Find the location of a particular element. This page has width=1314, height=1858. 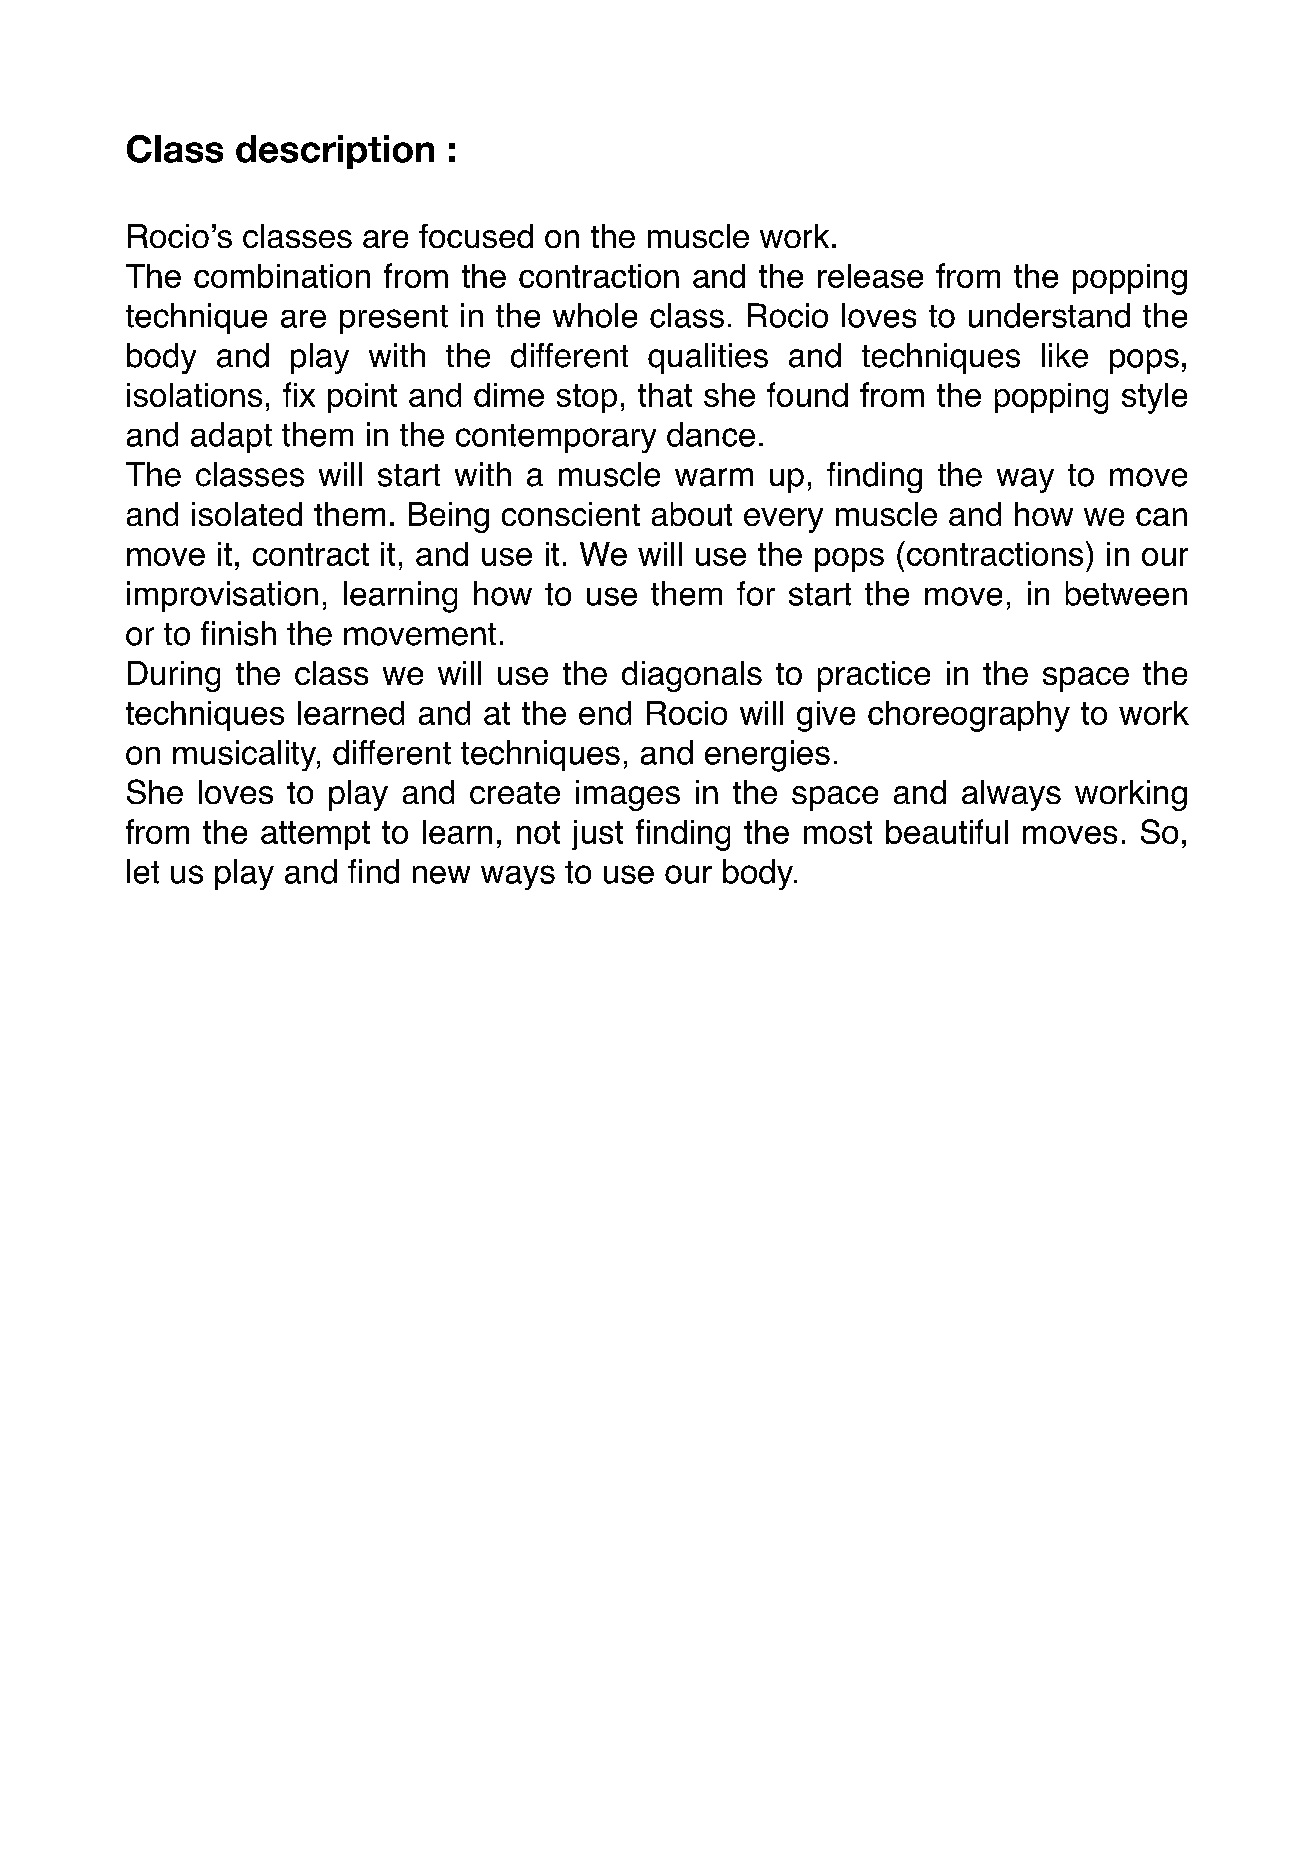

isolated is located at coordinates (247, 514).
